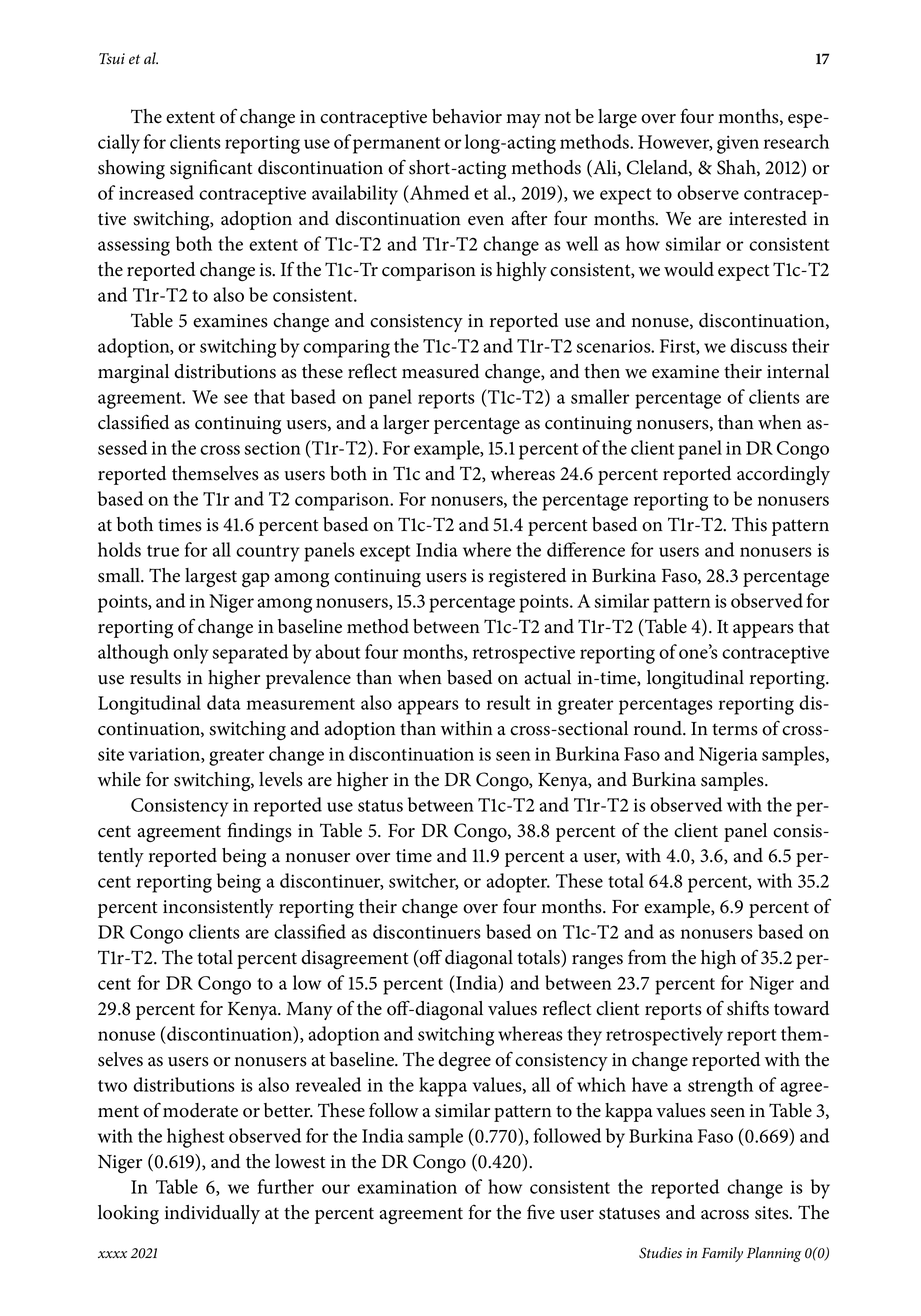 The image size is (921, 1316). What do you see at coordinates (735, 729) in the document?
I see `terms` at bounding box center [735, 729].
